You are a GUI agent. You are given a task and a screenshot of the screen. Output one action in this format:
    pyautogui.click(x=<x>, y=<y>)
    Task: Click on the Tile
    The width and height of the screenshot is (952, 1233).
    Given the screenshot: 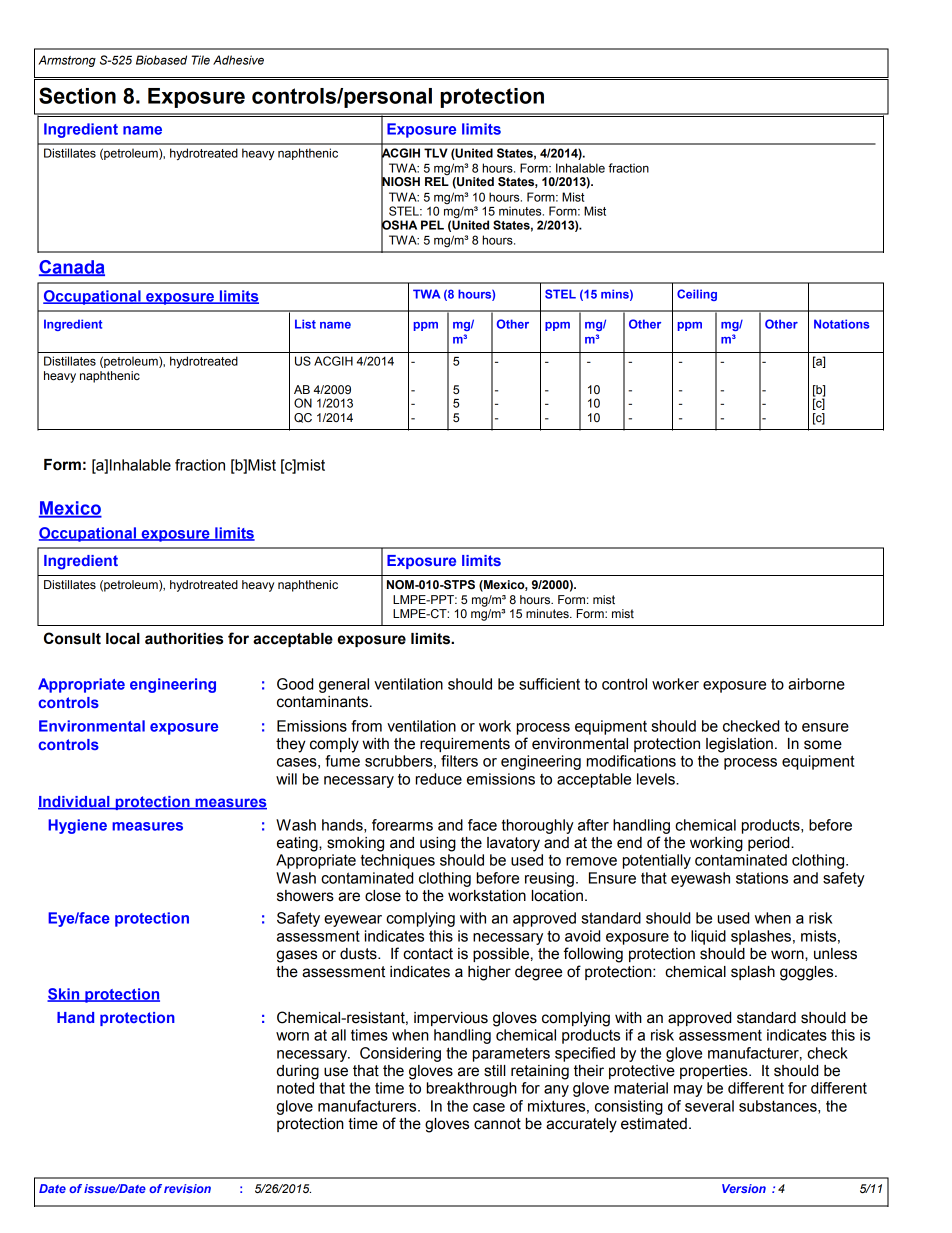 What is the action you would take?
    pyautogui.click(x=200, y=60)
